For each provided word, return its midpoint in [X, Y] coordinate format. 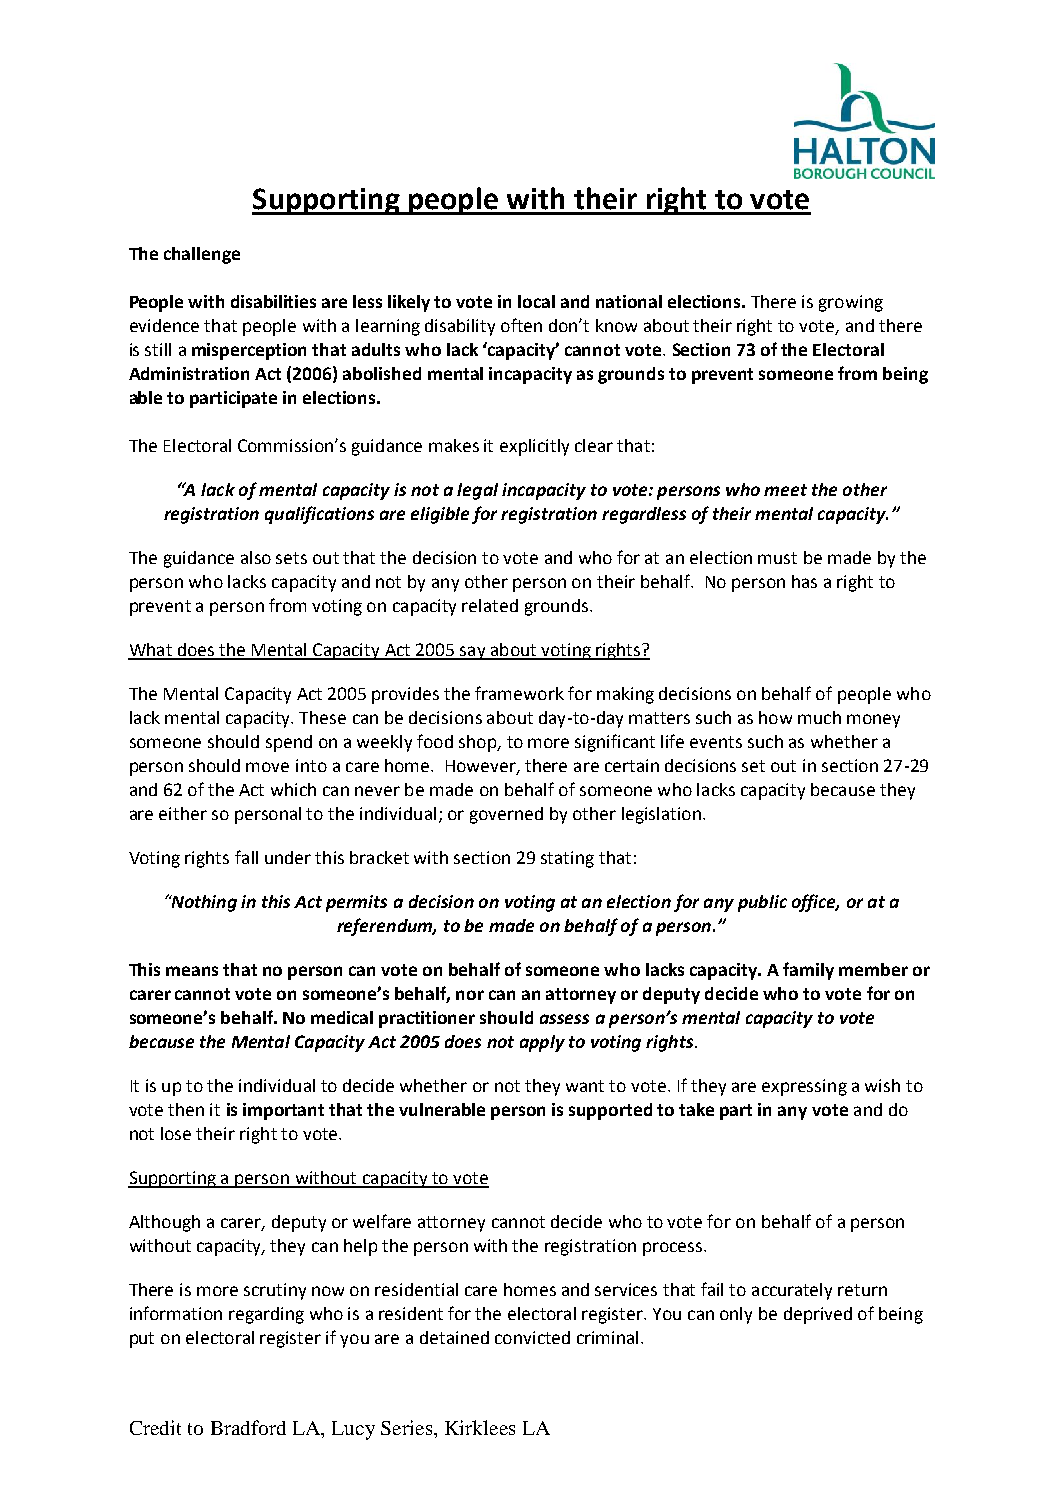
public [762, 903]
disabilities [273, 301]
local [536, 301]
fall [246, 857]
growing [851, 303]
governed [506, 815]
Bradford [248, 1427]
